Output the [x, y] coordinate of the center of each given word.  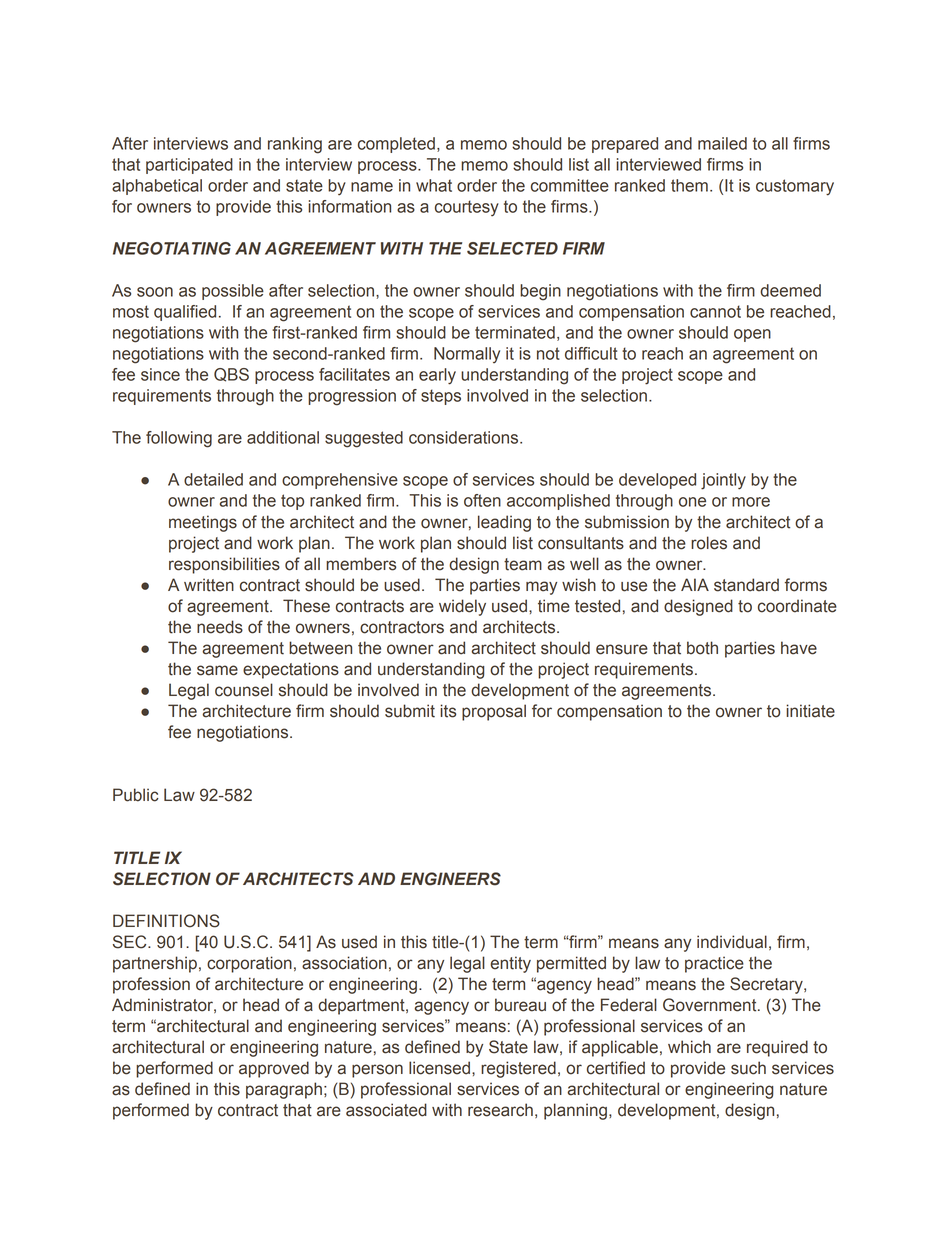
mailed [722, 143]
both [702, 648]
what [434, 185]
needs [220, 627]
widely [462, 607]
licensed [441, 1068]
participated [189, 166]
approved [274, 1069]
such [748, 1068]
